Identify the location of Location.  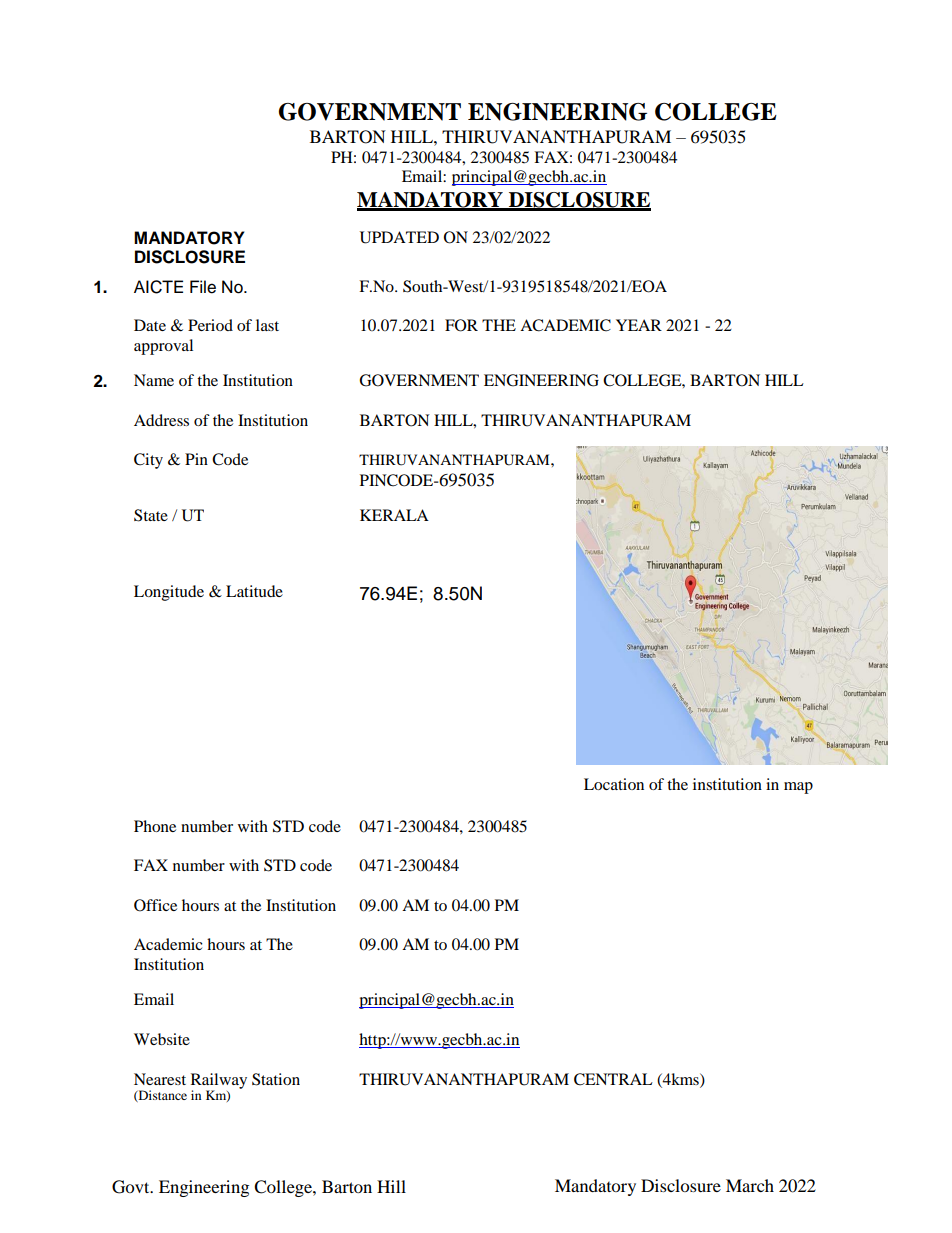
(614, 784).
